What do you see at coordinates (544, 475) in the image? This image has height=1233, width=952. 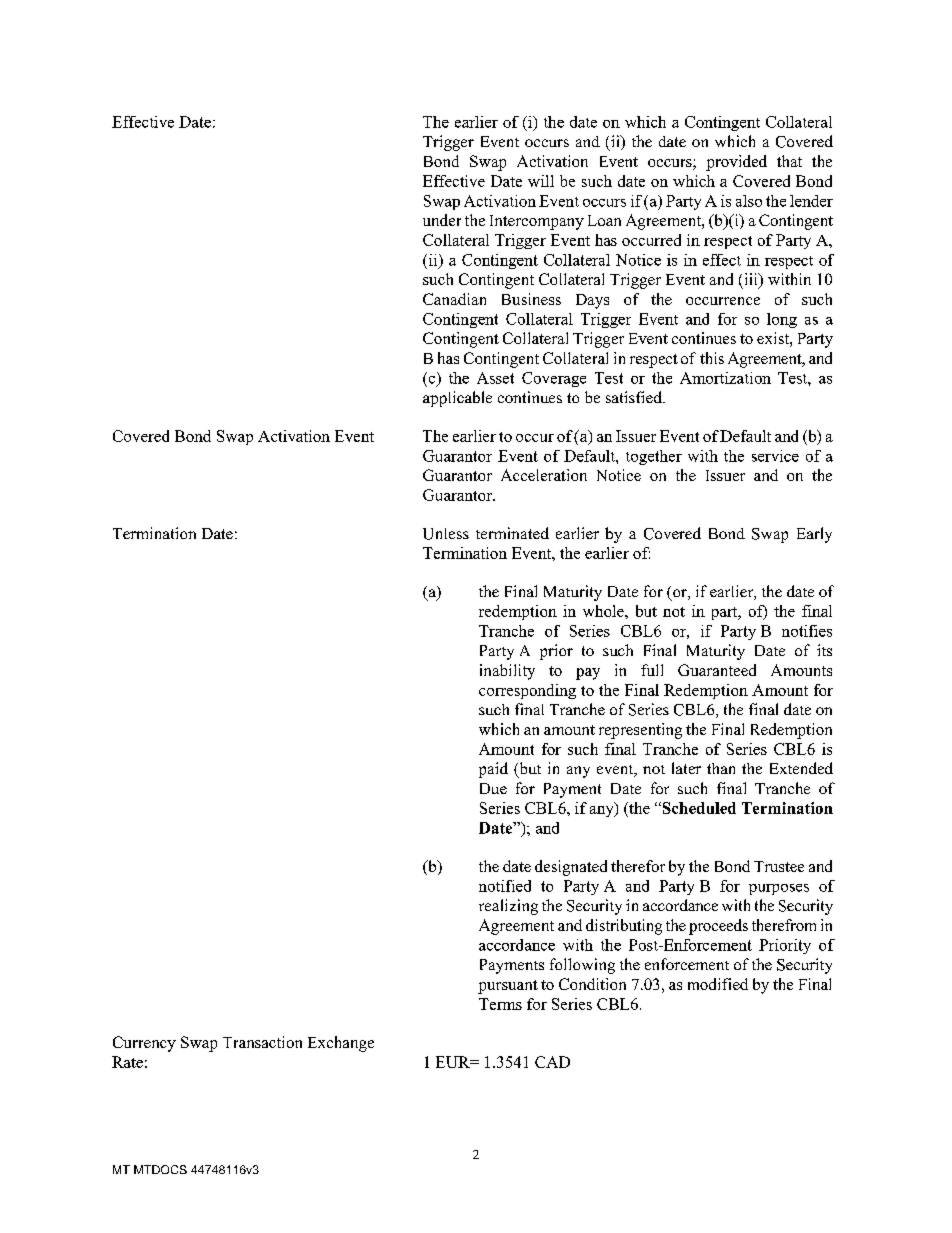 I see `Acceleration` at bounding box center [544, 475].
